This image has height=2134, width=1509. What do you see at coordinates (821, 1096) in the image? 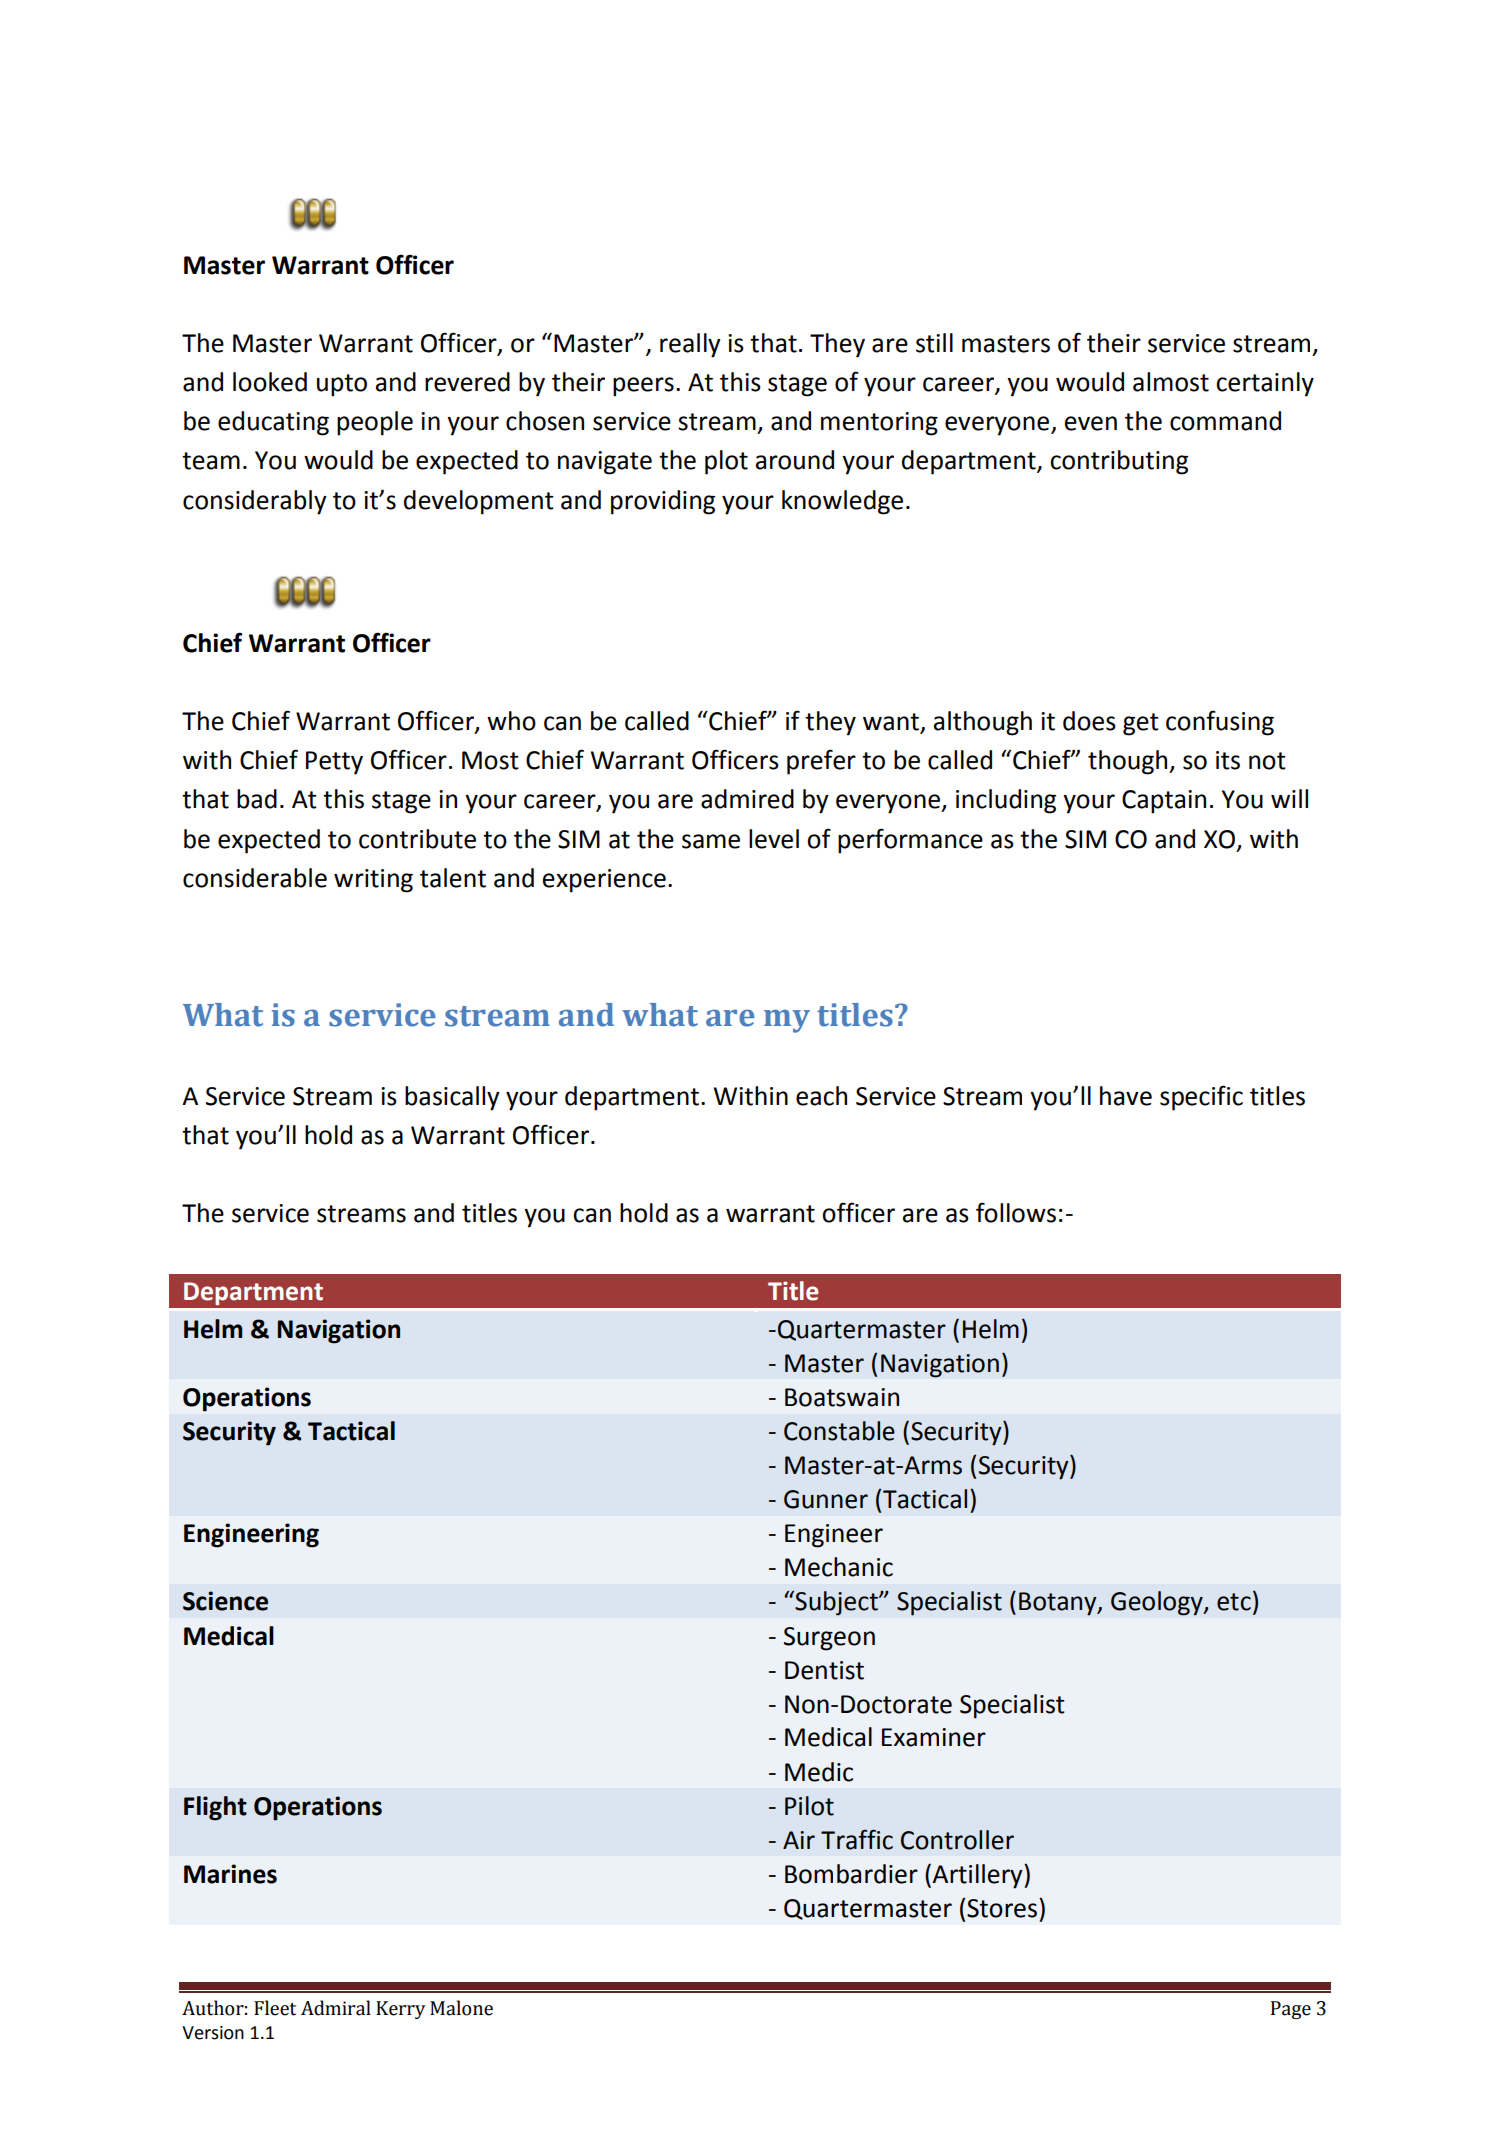
I see `each` at bounding box center [821, 1096].
